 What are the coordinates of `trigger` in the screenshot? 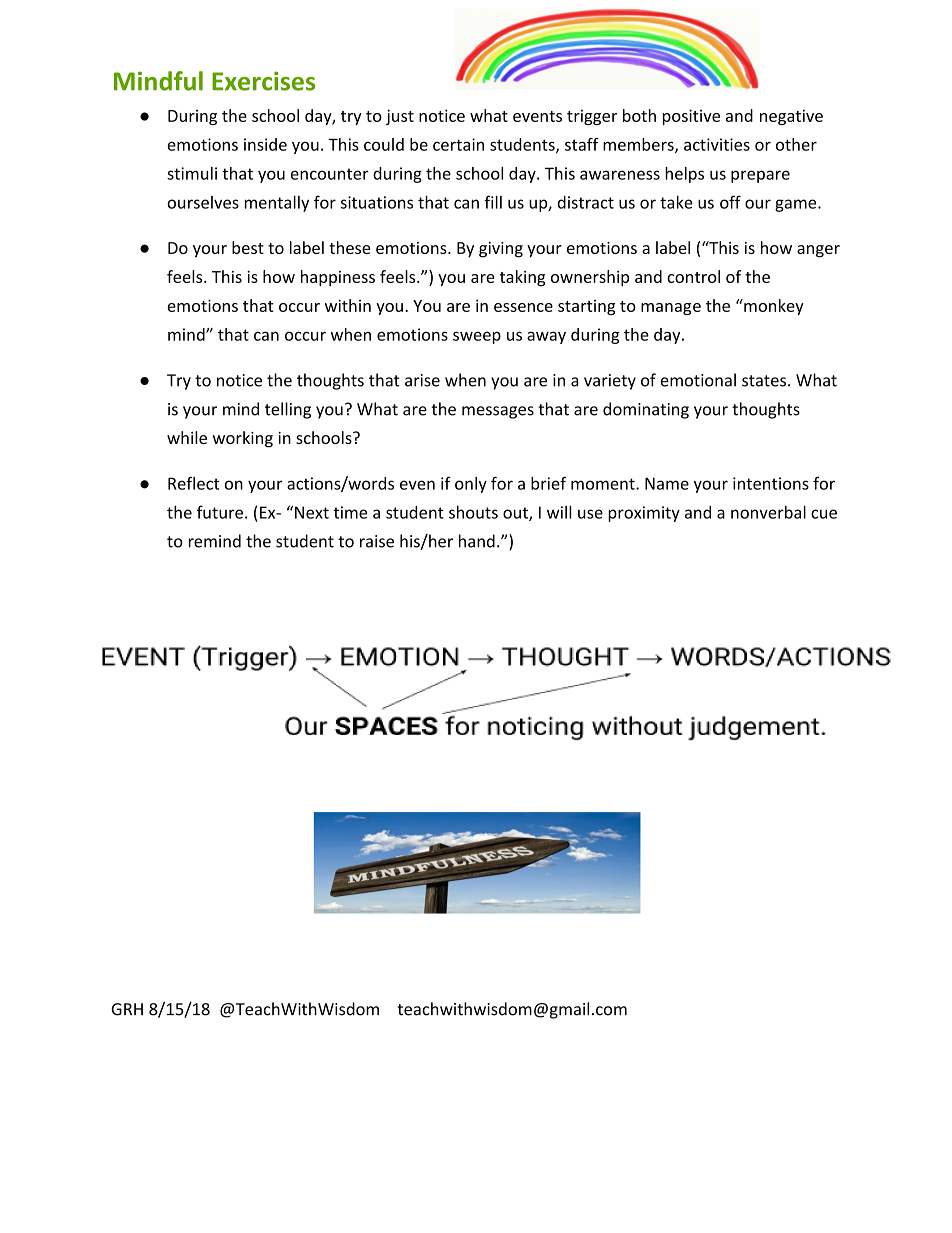 It's located at (592, 117).
